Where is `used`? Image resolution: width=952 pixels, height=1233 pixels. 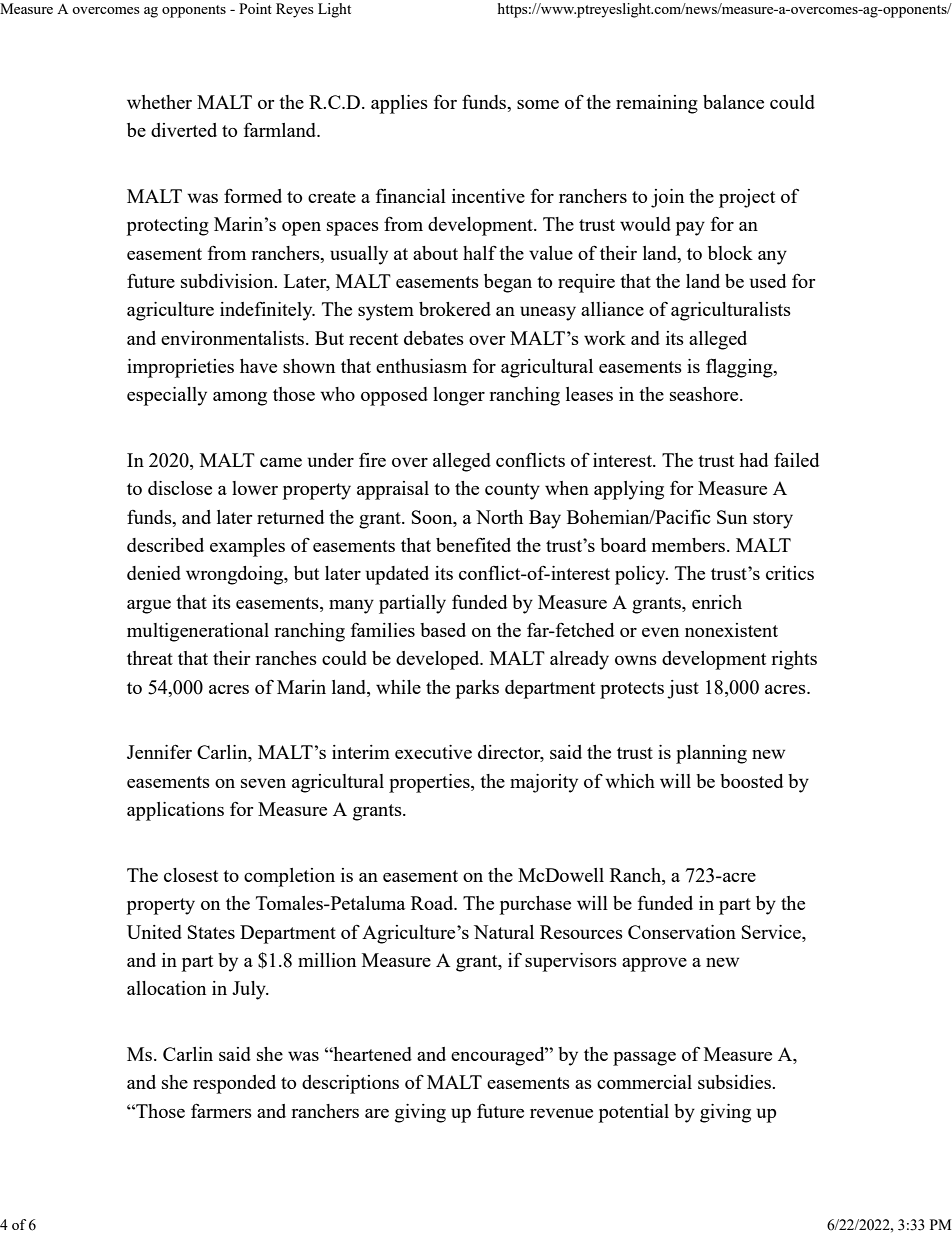 used is located at coordinates (768, 281).
